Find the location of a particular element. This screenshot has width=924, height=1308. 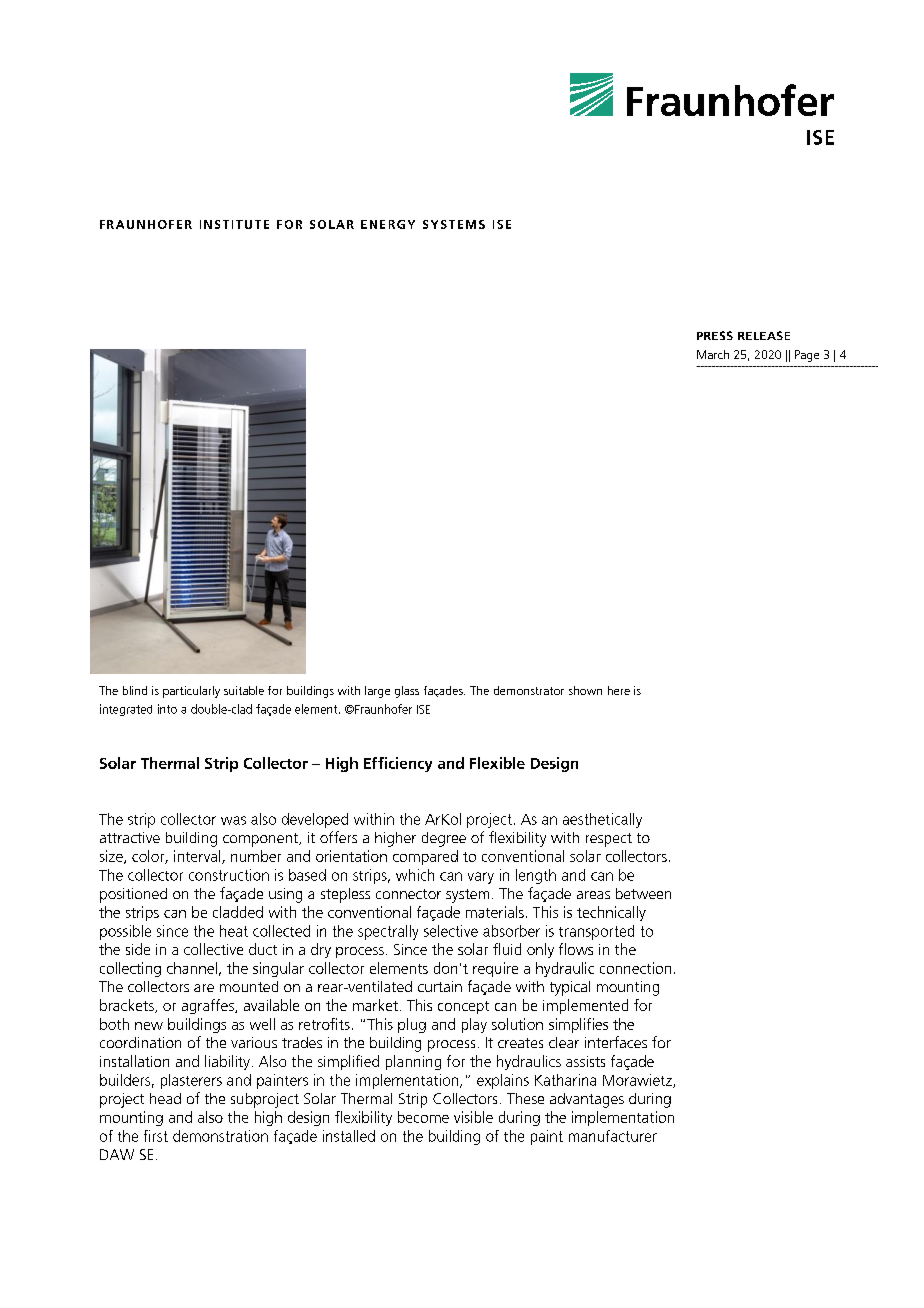

particularly is located at coordinates (191, 692).
